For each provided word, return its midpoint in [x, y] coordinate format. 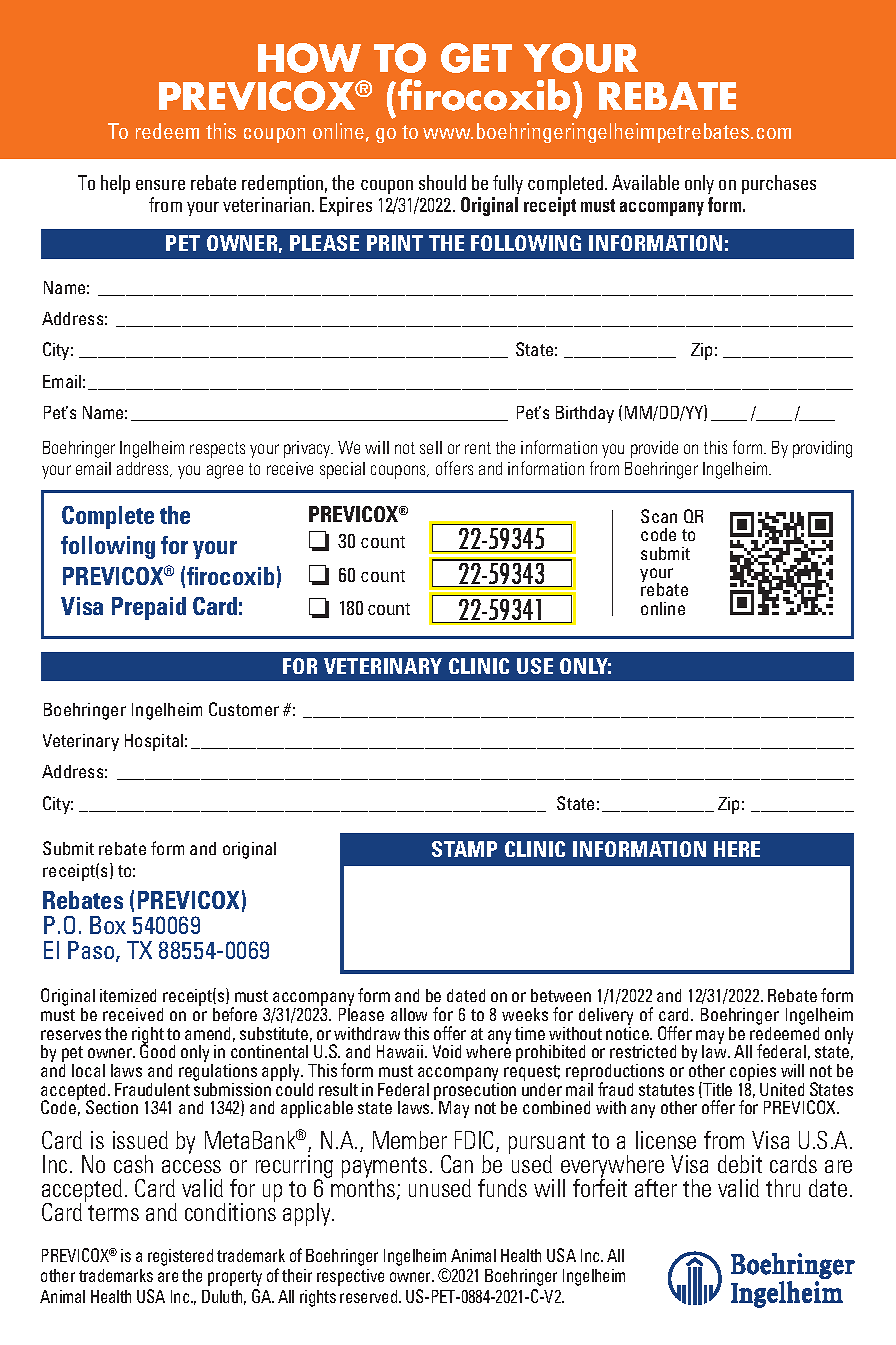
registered [180, 1257]
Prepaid [149, 608]
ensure [160, 185]
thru [783, 1188]
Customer [244, 709]
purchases [779, 184]
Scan [659, 516]
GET [476, 58]
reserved [370, 1296]
